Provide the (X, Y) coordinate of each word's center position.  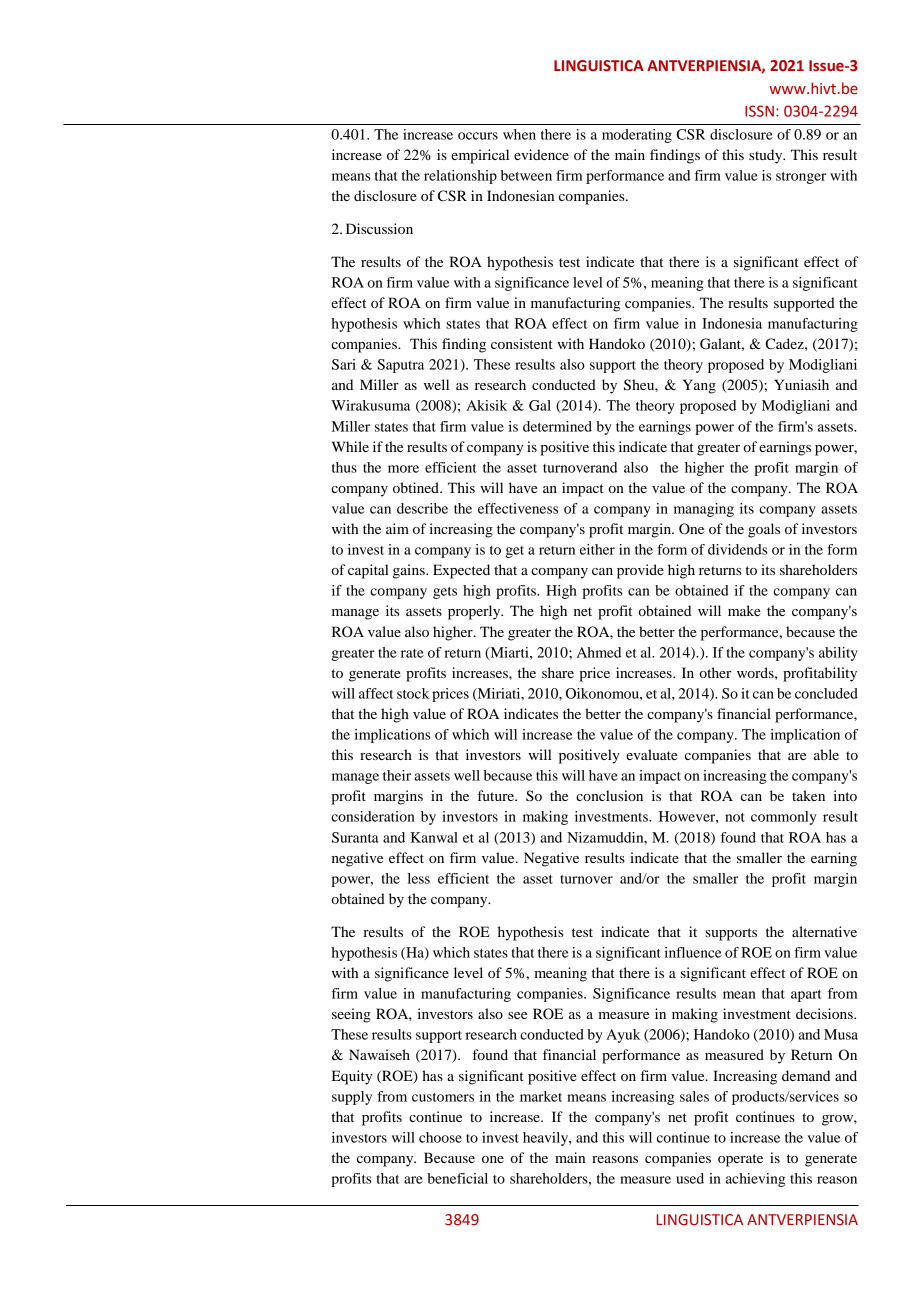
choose (440, 1137)
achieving (755, 1180)
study (767, 156)
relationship (460, 177)
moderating (637, 136)
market (541, 1096)
